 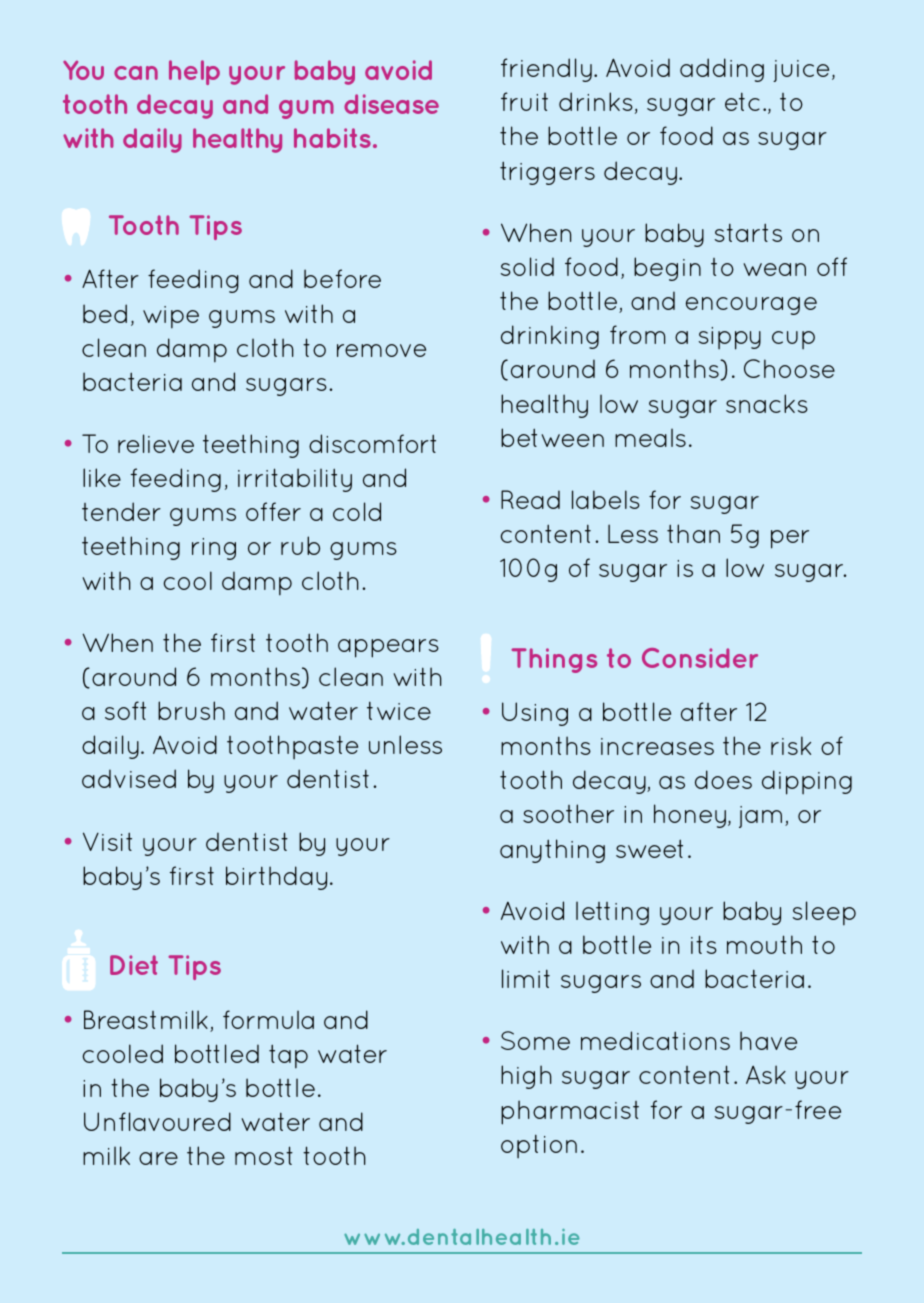 What do you see at coordinates (194, 72) in the screenshot?
I see `help` at bounding box center [194, 72].
